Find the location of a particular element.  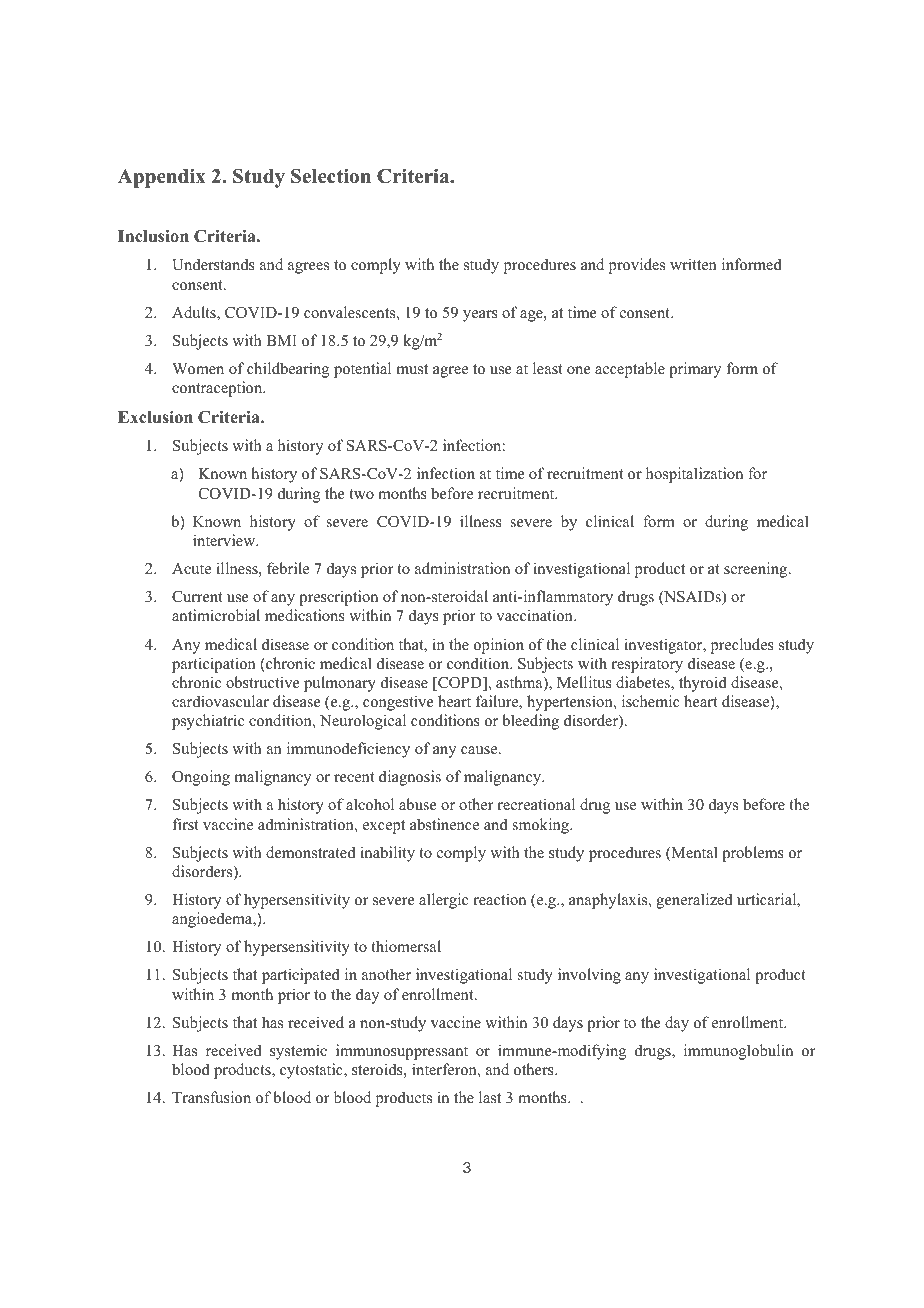

Transfusion is located at coordinates (211, 1097).
